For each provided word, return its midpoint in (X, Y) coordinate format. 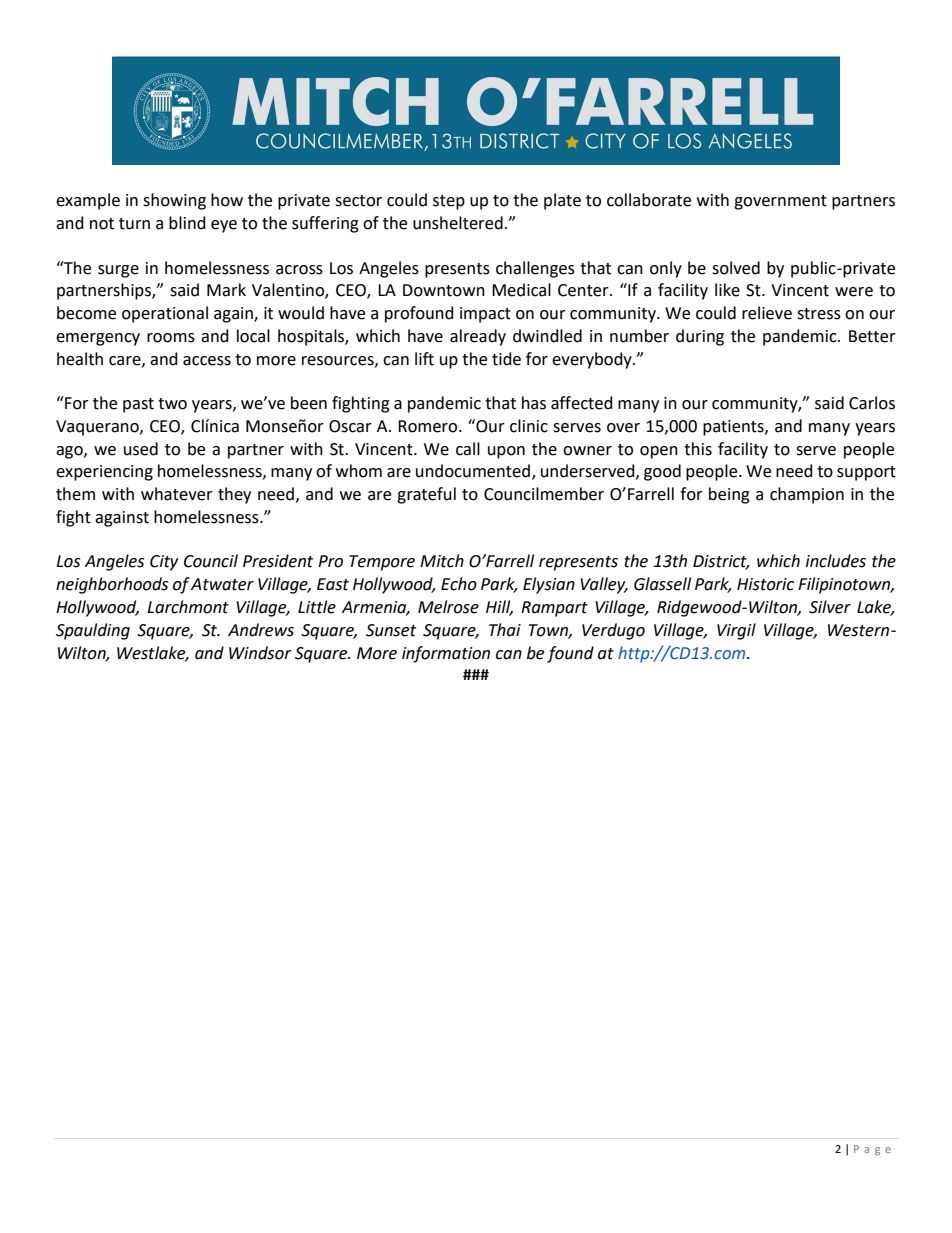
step (449, 202)
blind (187, 223)
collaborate (649, 200)
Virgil (736, 631)
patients (734, 428)
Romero (429, 426)
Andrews (261, 630)
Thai (505, 630)
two (172, 404)
